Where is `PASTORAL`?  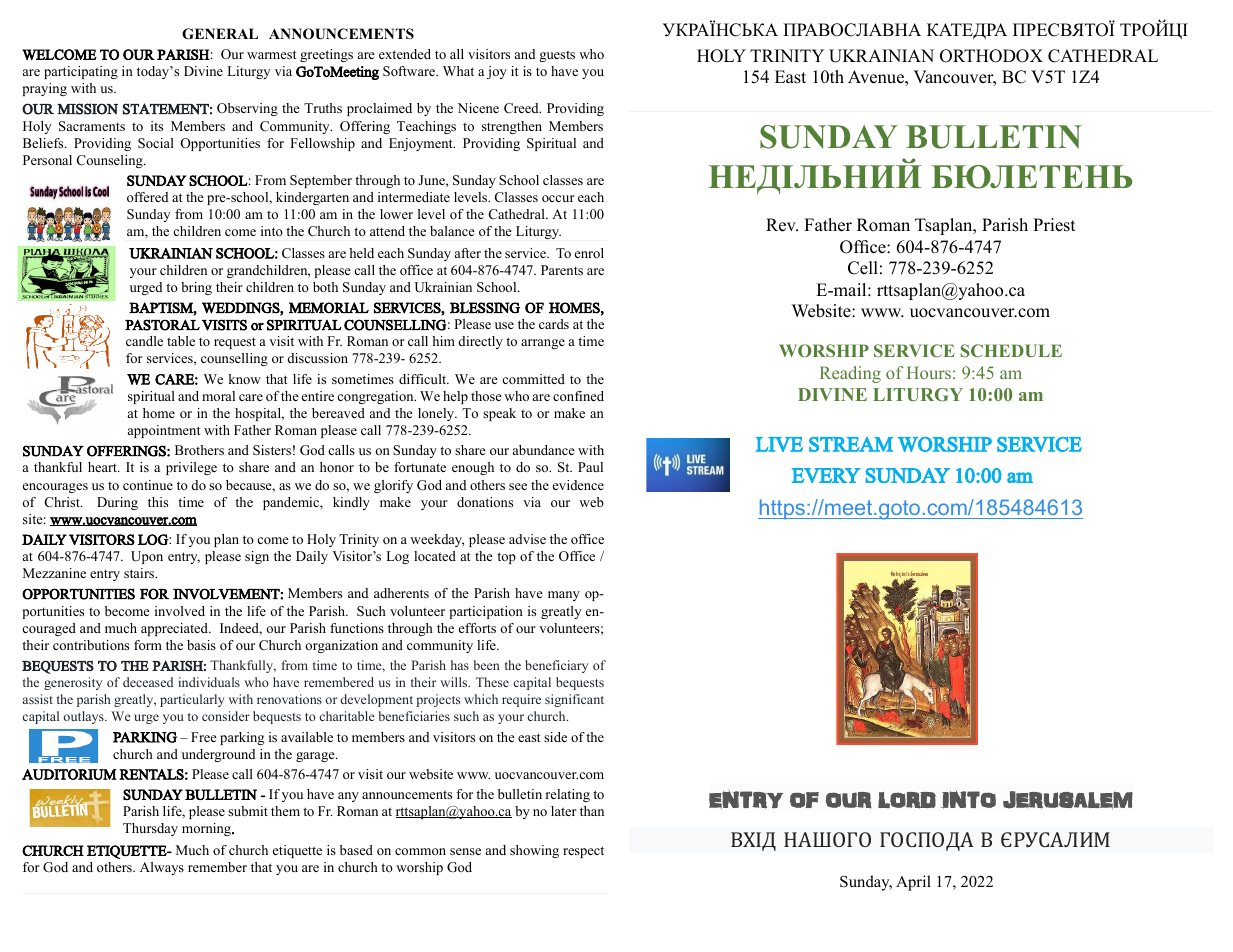
PASTORAL is located at coordinates (162, 325).
